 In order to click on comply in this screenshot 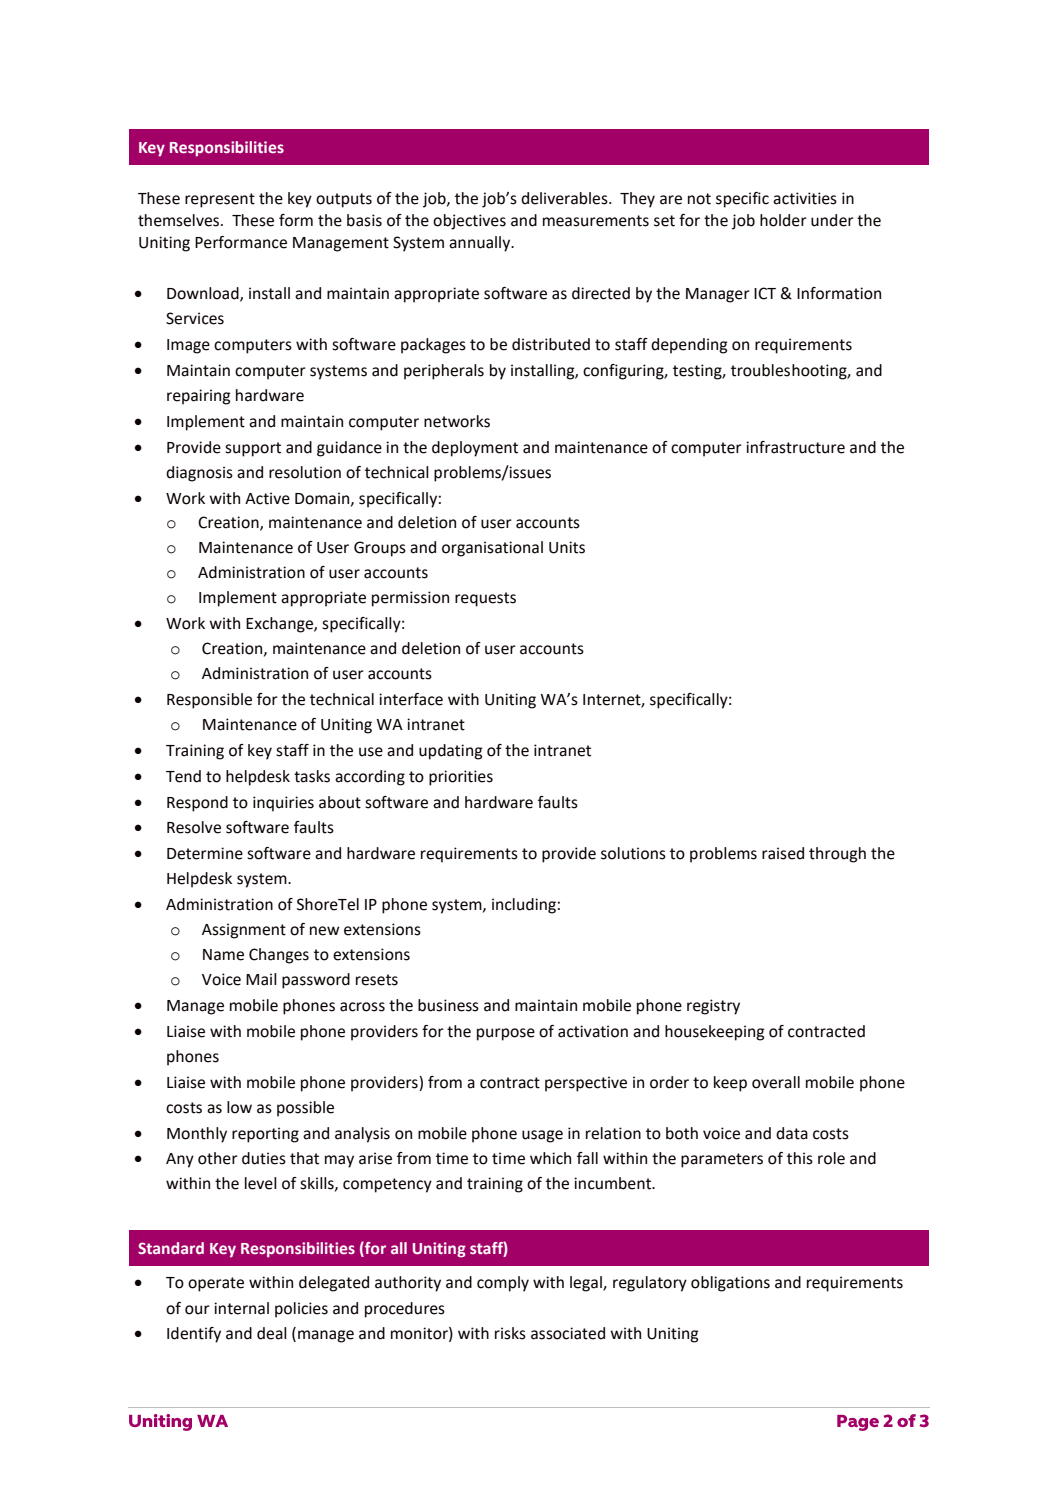, I will do `click(503, 1284)`.
